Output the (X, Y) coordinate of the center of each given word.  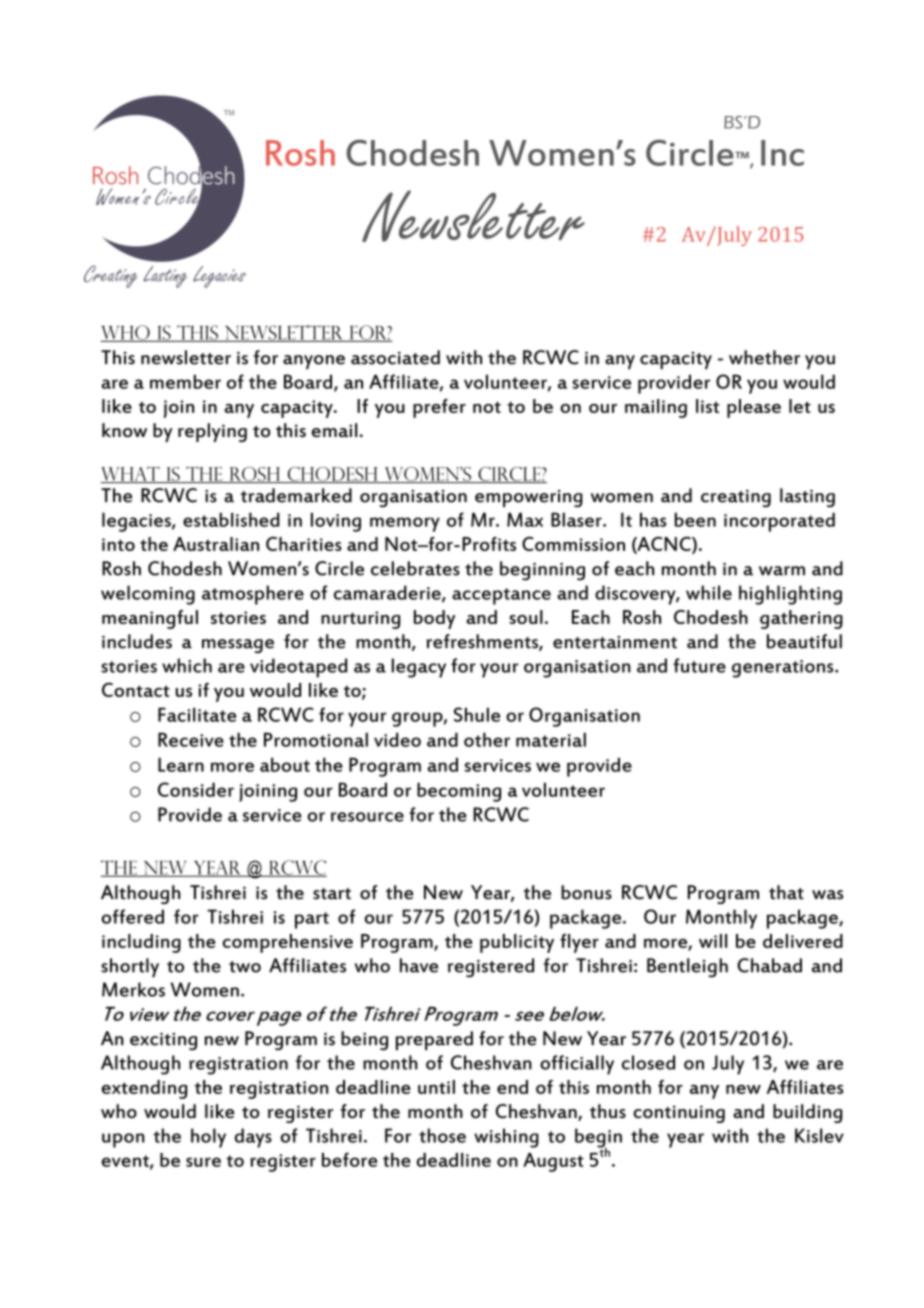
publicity (517, 943)
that (786, 892)
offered (133, 916)
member (185, 381)
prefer (439, 408)
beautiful (804, 641)
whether (764, 357)
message (238, 646)
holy (208, 1138)
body (434, 619)
